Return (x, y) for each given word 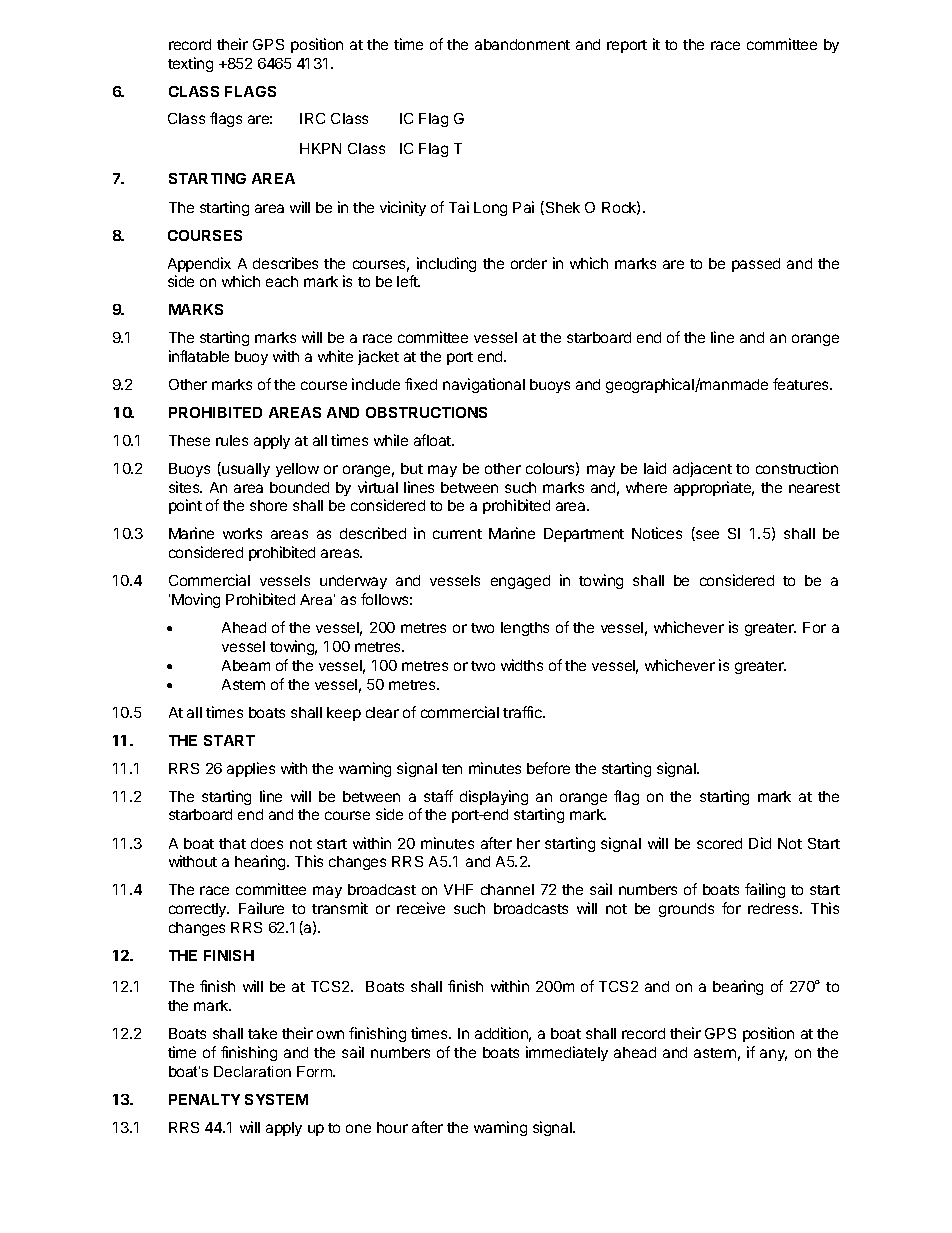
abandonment (522, 44)
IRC (312, 118)
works (242, 533)
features (802, 384)
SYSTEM (276, 1099)
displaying (494, 797)
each (282, 281)
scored (719, 843)
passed (756, 265)
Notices (657, 533)
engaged (520, 582)
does (267, 843)
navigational (484, 385)
